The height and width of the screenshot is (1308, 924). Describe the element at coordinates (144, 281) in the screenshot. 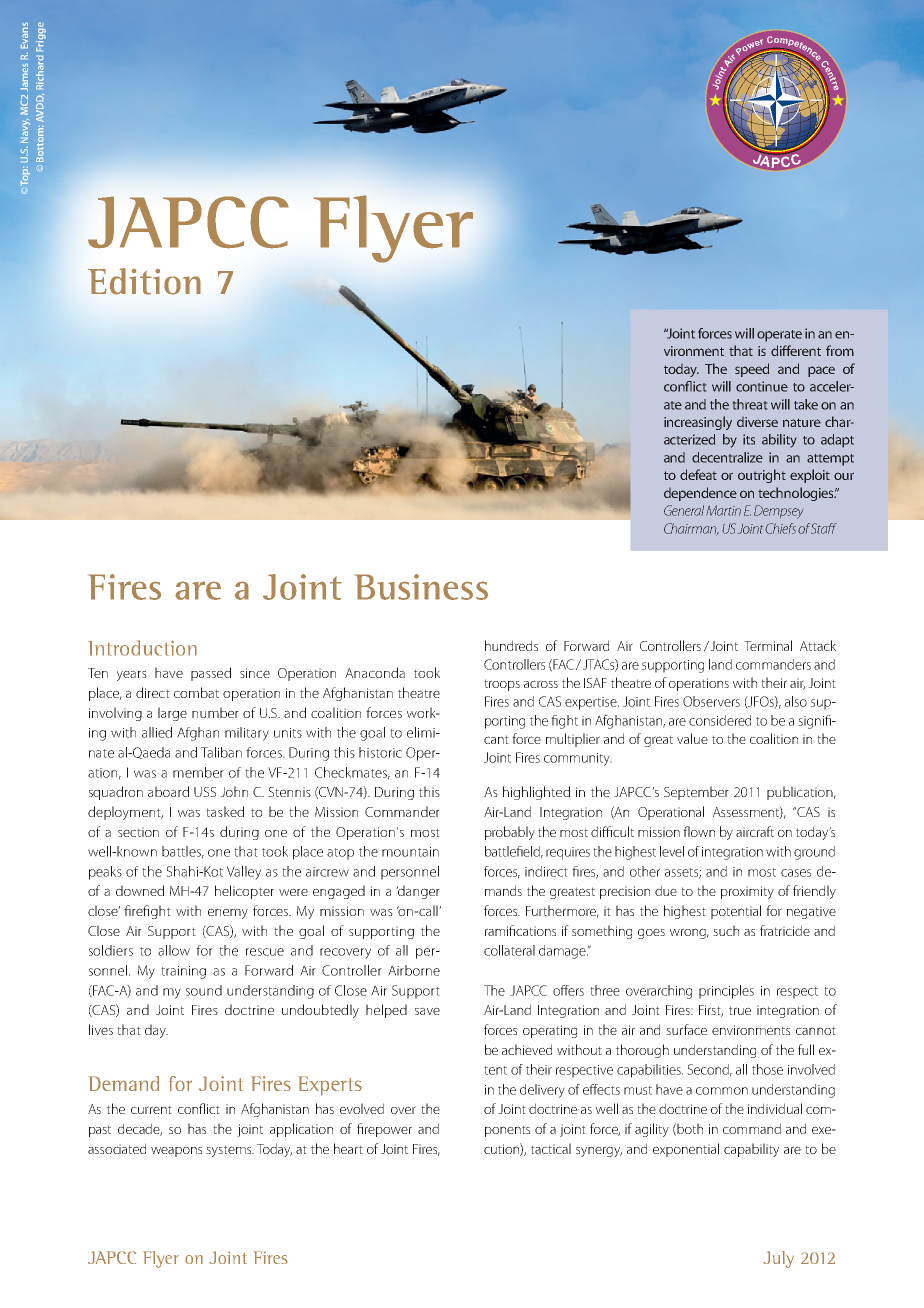

I see `Edition` at that location.
